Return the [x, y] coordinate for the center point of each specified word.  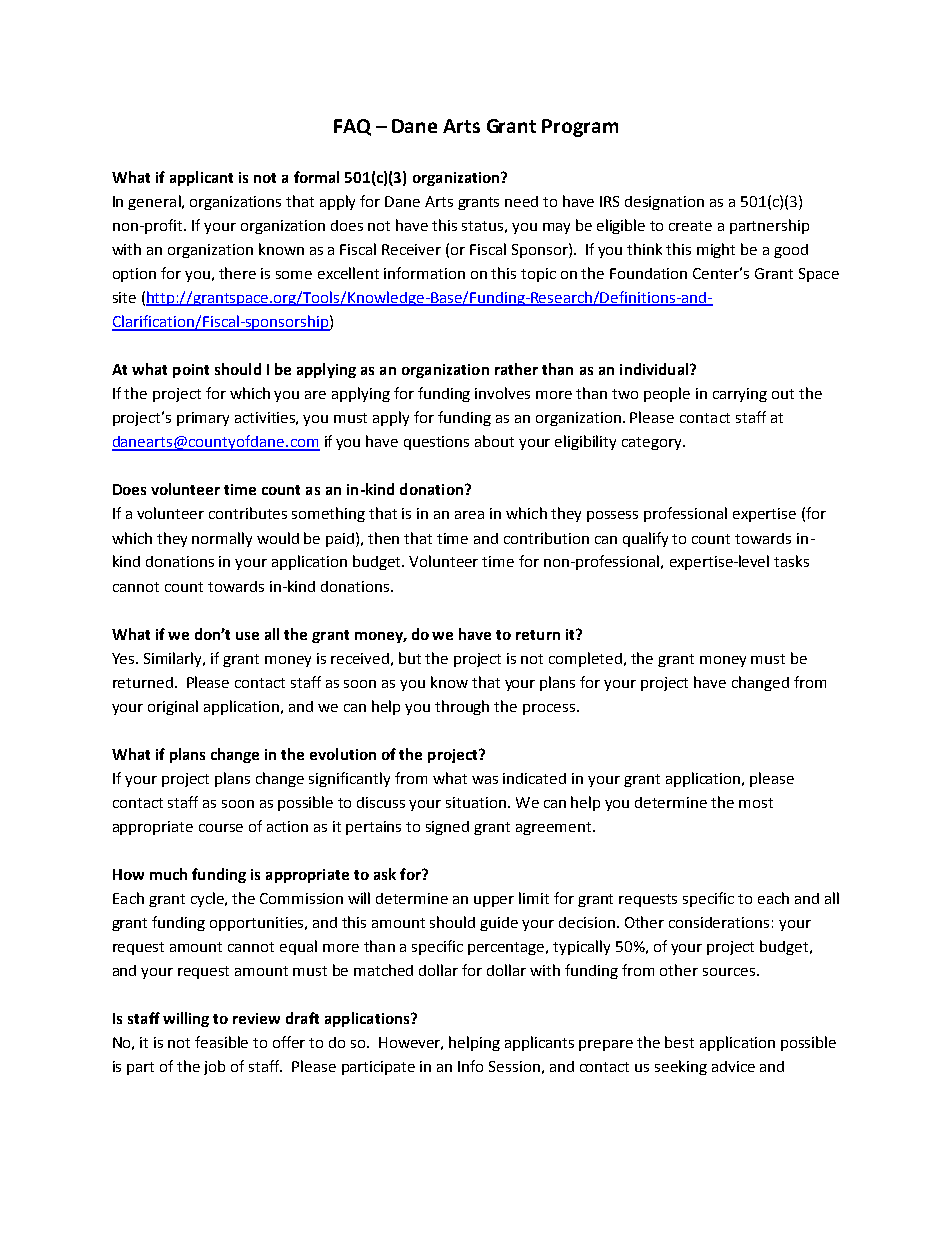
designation [664, 203]
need [521, 201]
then [383, 538]
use [247, 636]
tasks [791, 561]
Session [514, 1066]
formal [316, 177]
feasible [221, 1042]
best [679, 1042]
